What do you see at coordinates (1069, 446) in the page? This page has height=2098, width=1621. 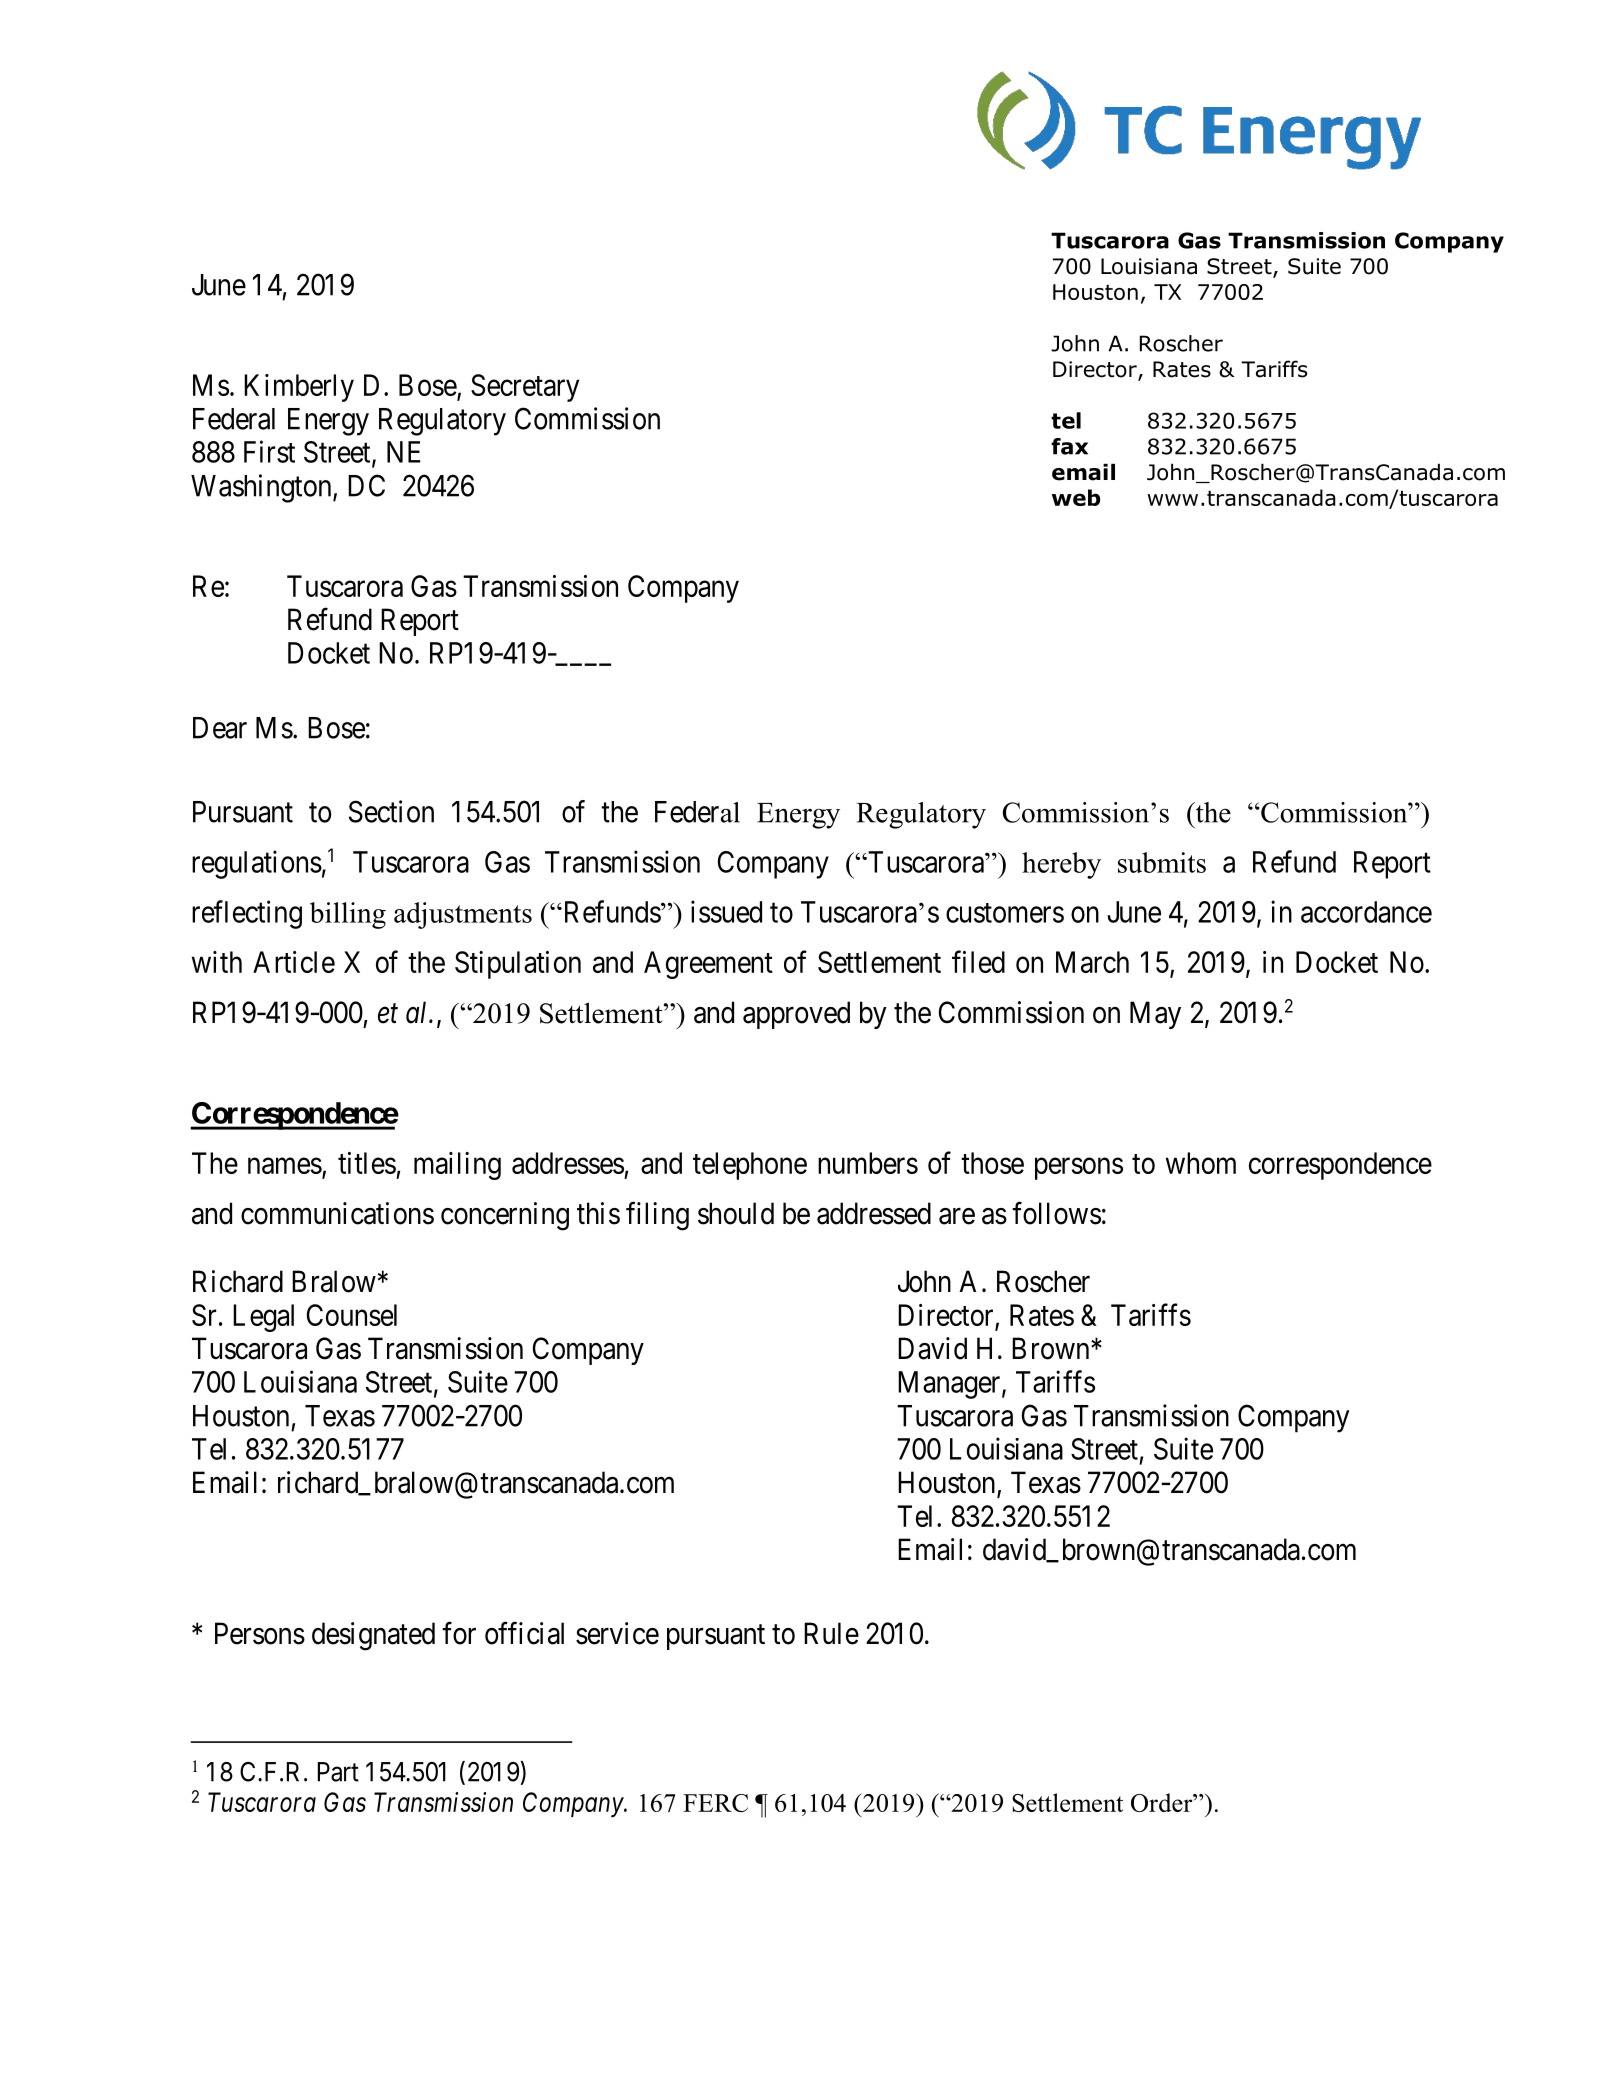 I see `fax` at bounding box center [1069, 446].
